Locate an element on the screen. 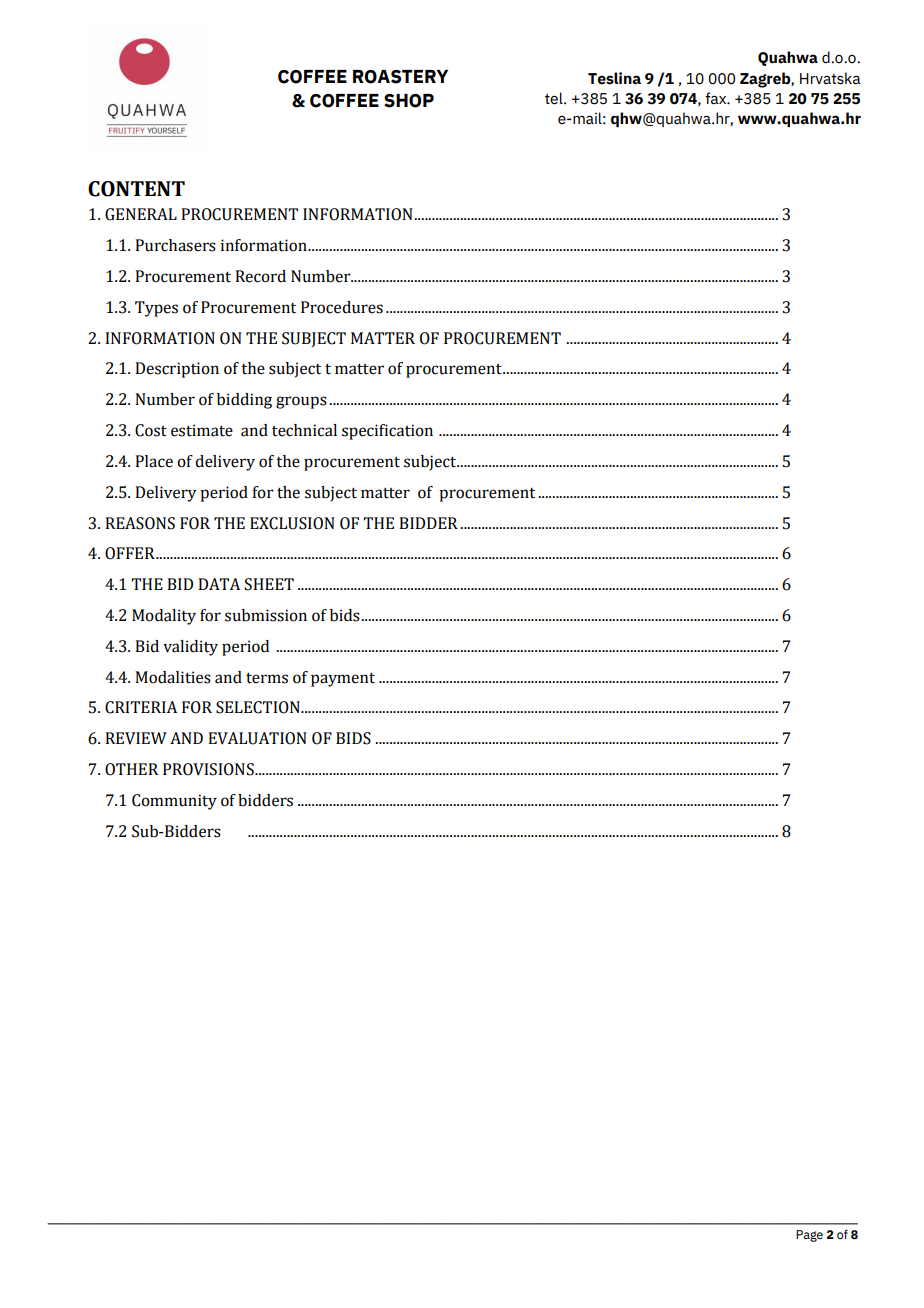  OTHER is located at coordinates (131, 769).
